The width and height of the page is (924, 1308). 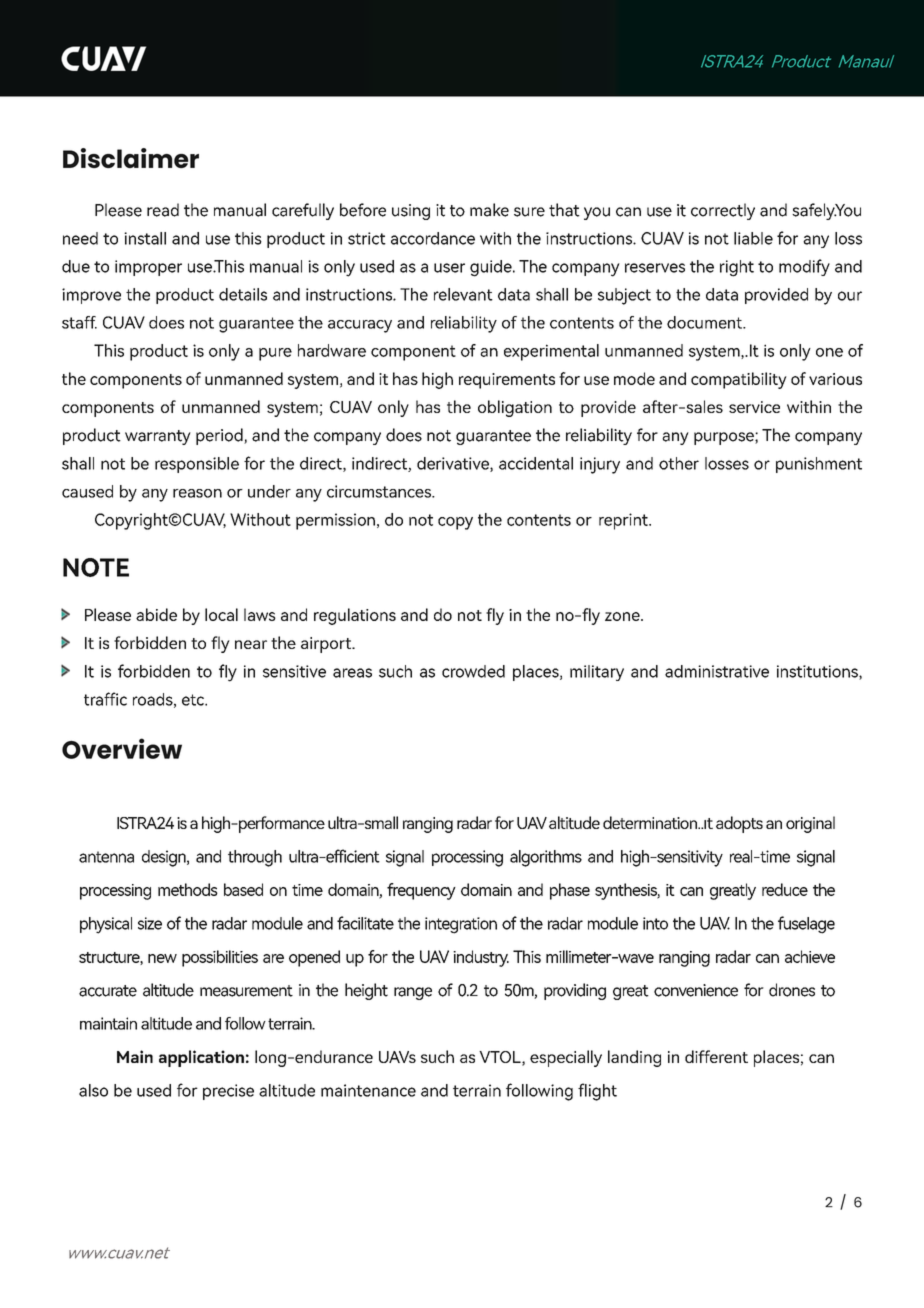 What do you see at coordinates (188, 889) in the page?
I see `methods` at bounding box center [188, 889].
